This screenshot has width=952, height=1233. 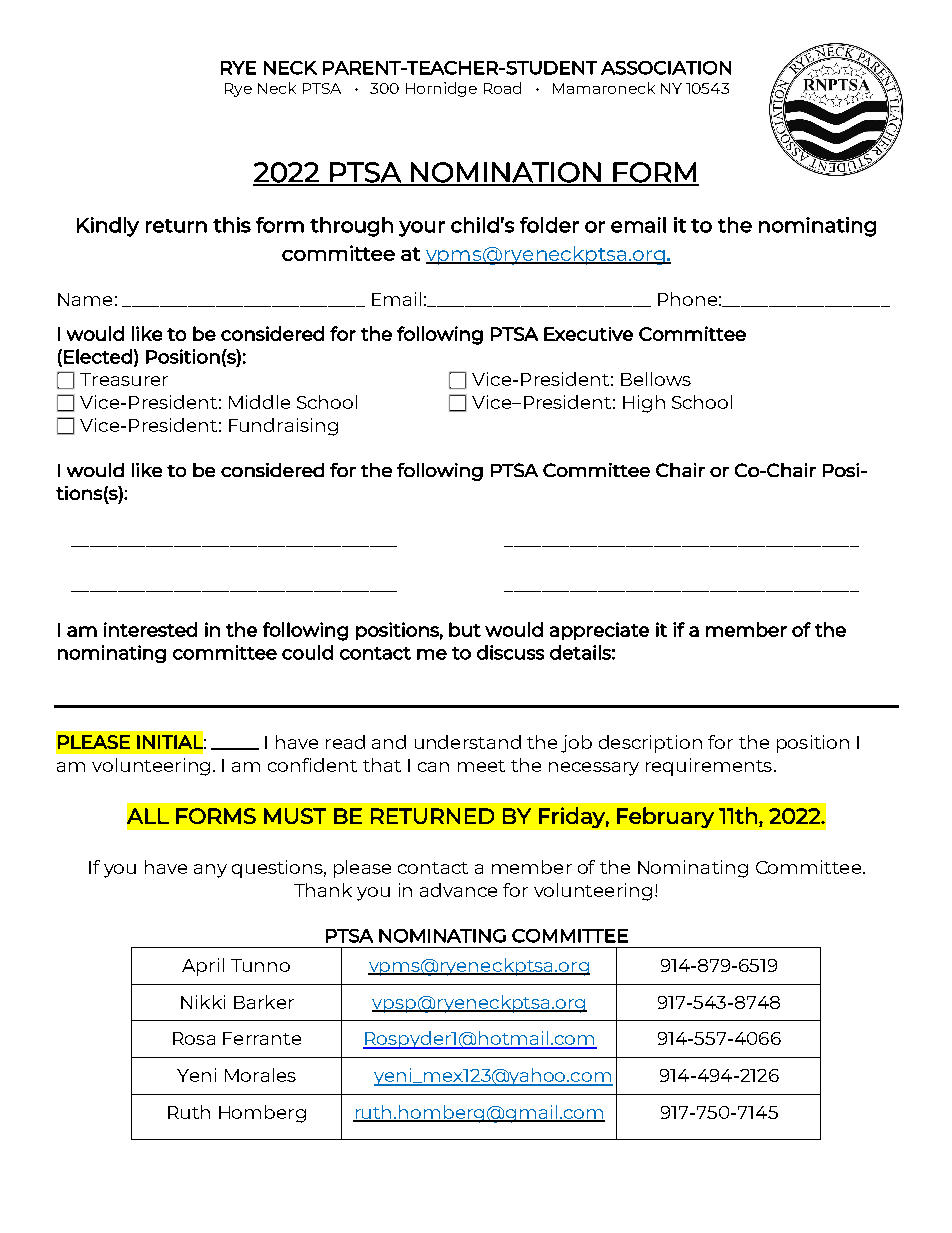 I want to click on Rosa, so click(x=194, y=1038).
